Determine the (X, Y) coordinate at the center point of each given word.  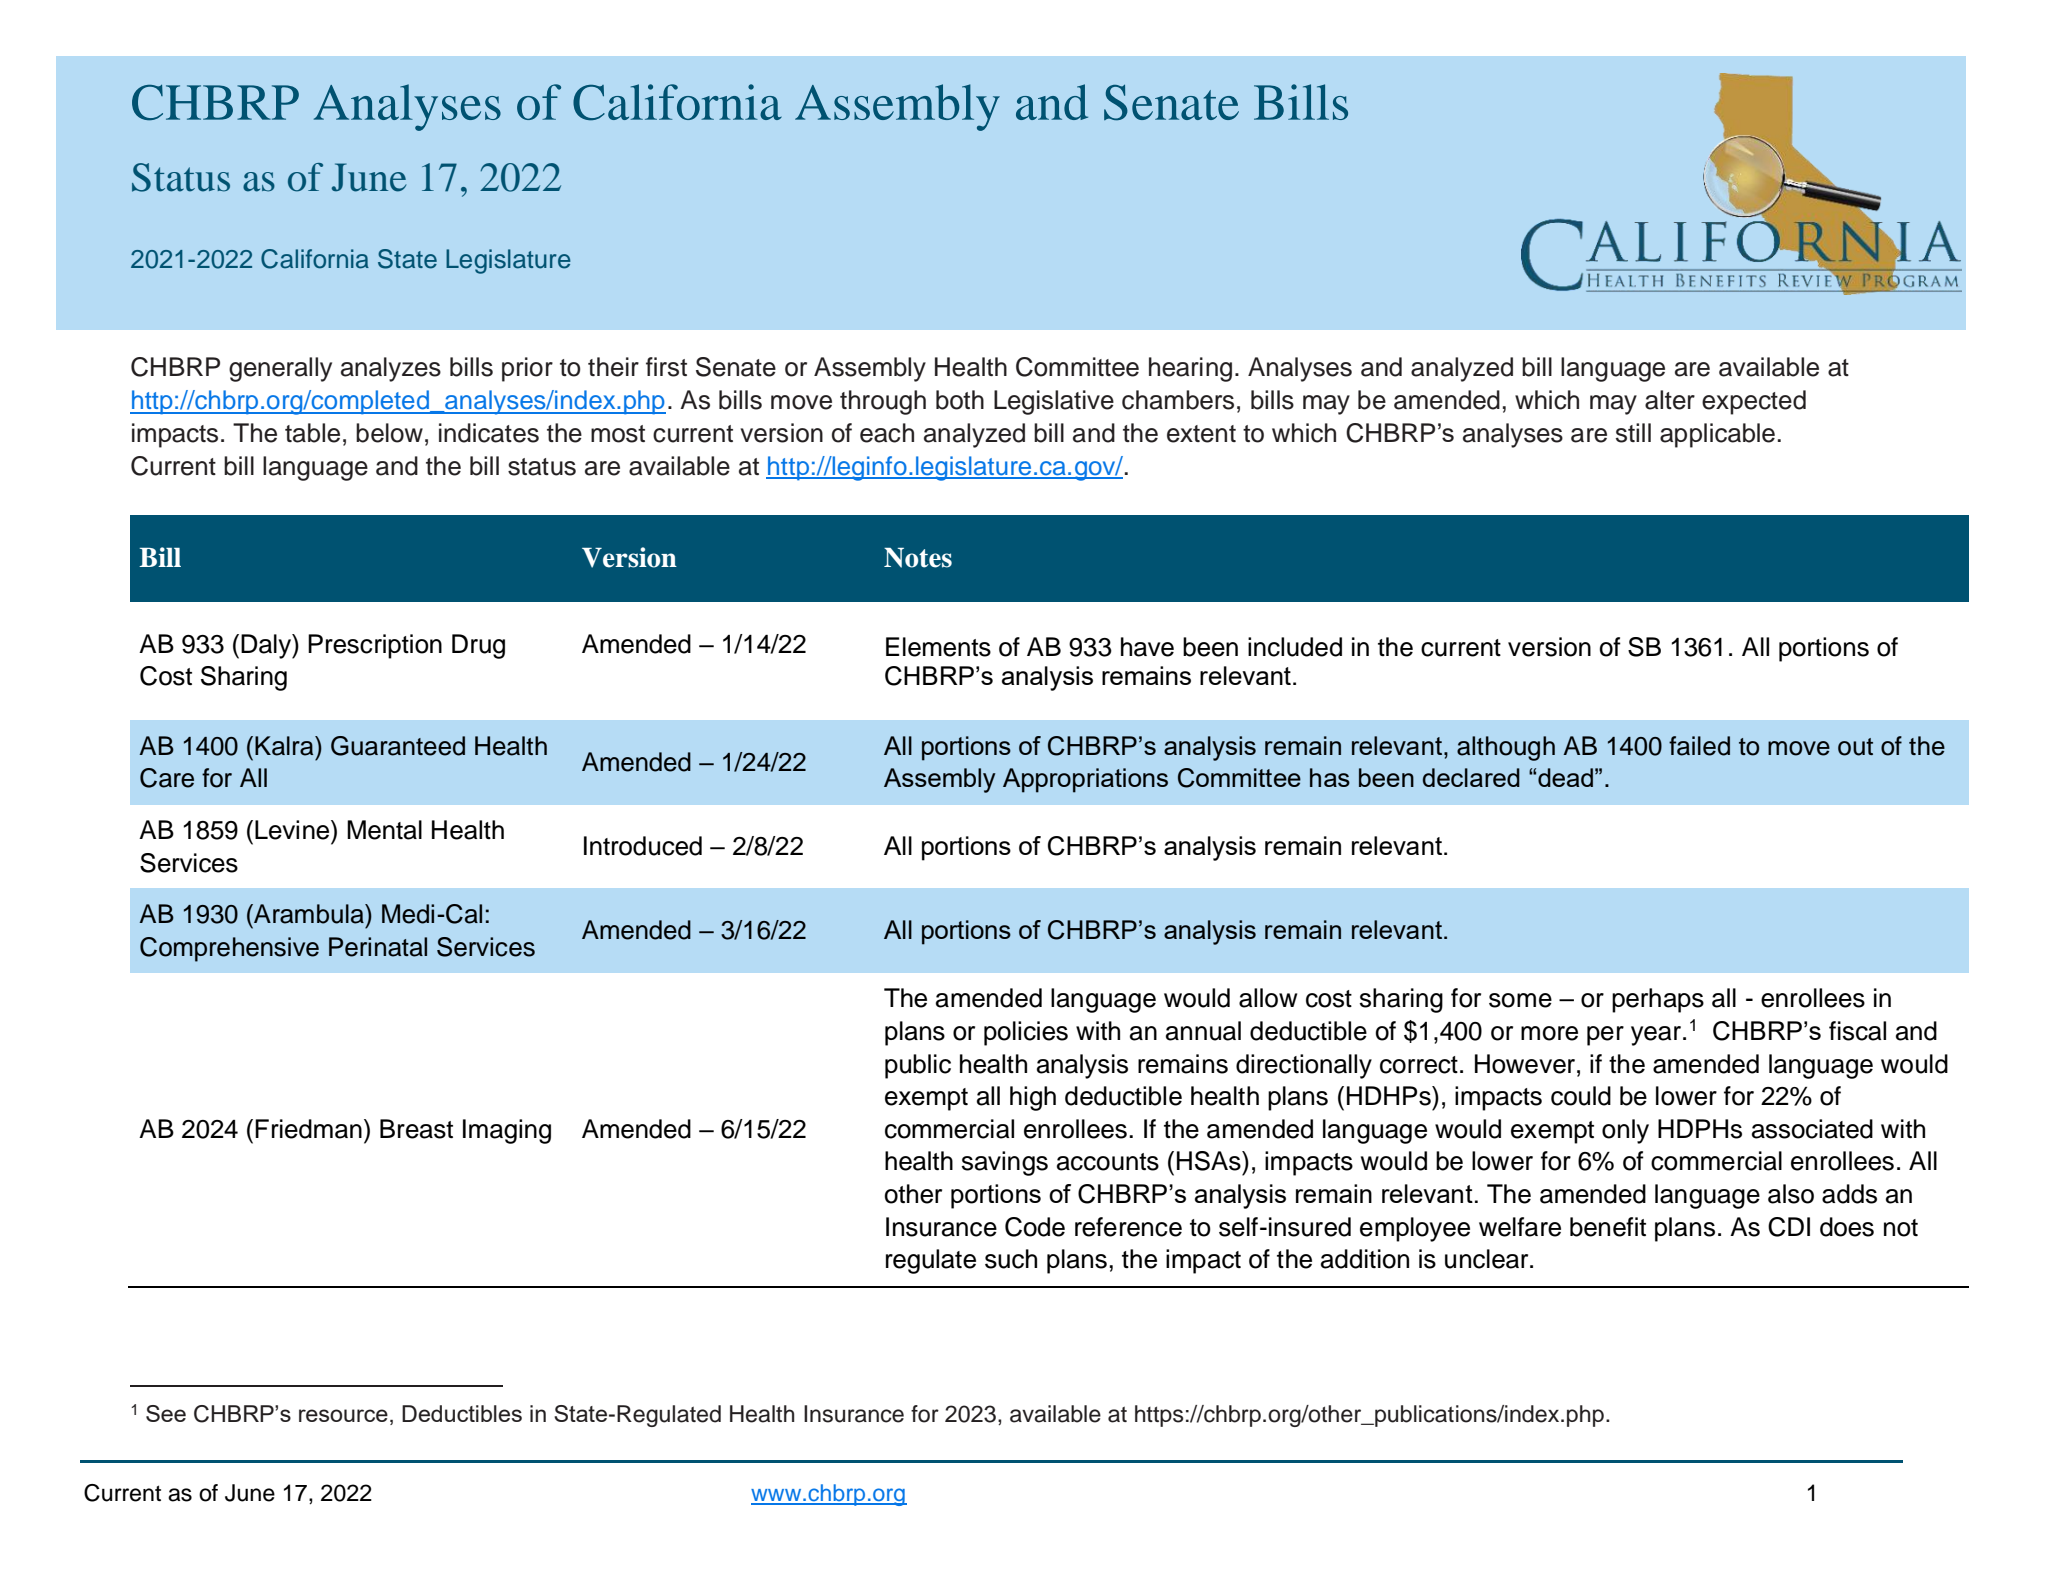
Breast (416, 1129)
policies (1026, 1033)
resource (343, 1415)
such (1011, 1259)
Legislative (1054, 402)
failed (1699, 746)
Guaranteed (398, 746)
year (1657, 1036)
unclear (1488, 1259)
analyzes (391, 369)
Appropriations (1085, 780)
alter (1670, 400)
